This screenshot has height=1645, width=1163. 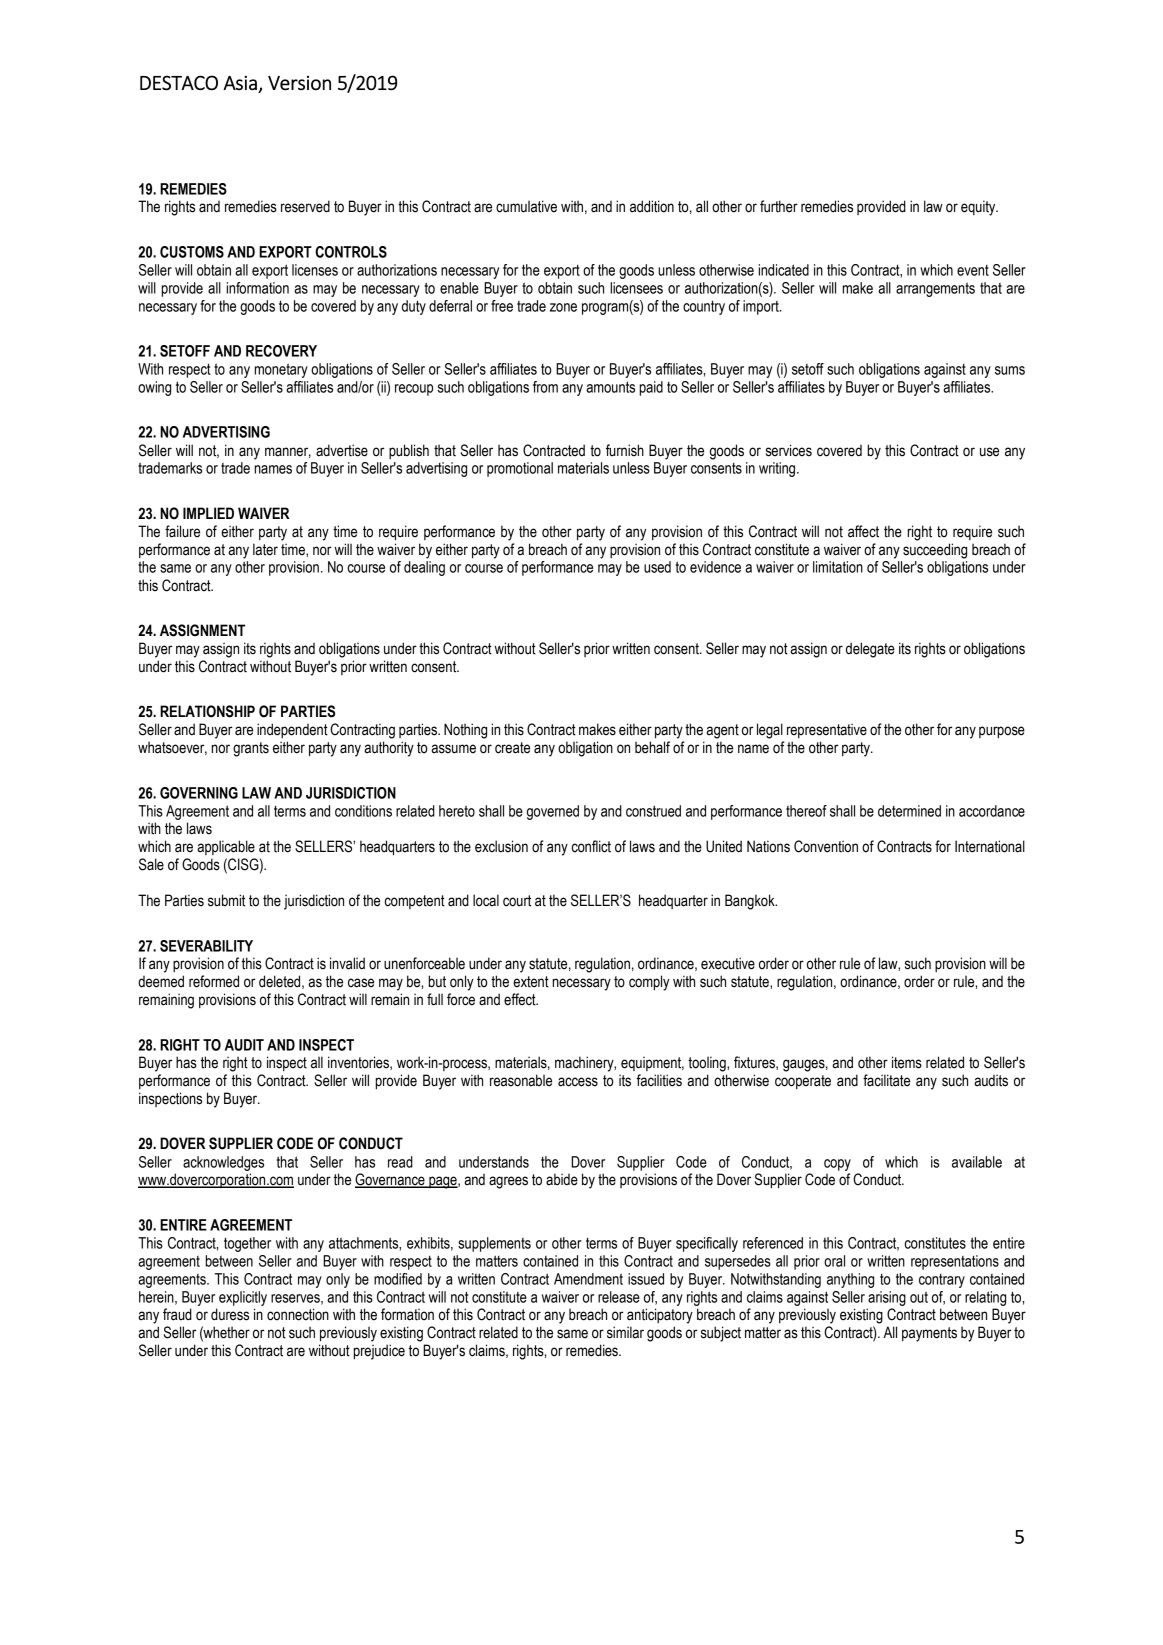 What do you see at coordinates (520, 469) in the screenshot?
I see `promotional` at bounding box center [520, 469].
